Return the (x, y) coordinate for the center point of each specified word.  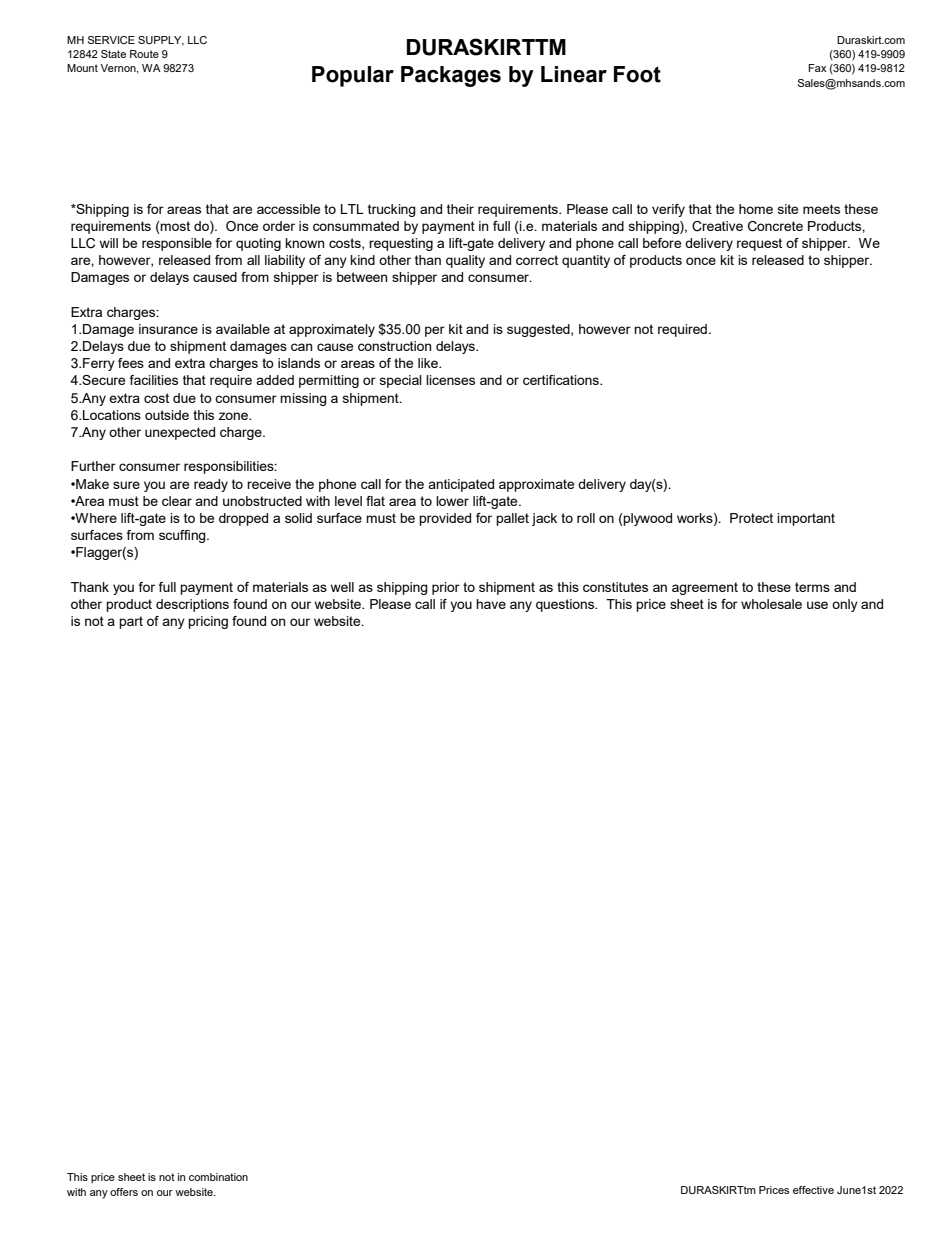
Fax (817, 68)
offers (124, 1192)
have (491, 604)
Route (144, 54)
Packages (451, 76)
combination (218, 1177)
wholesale (771, 604)
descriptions (192, 605)
